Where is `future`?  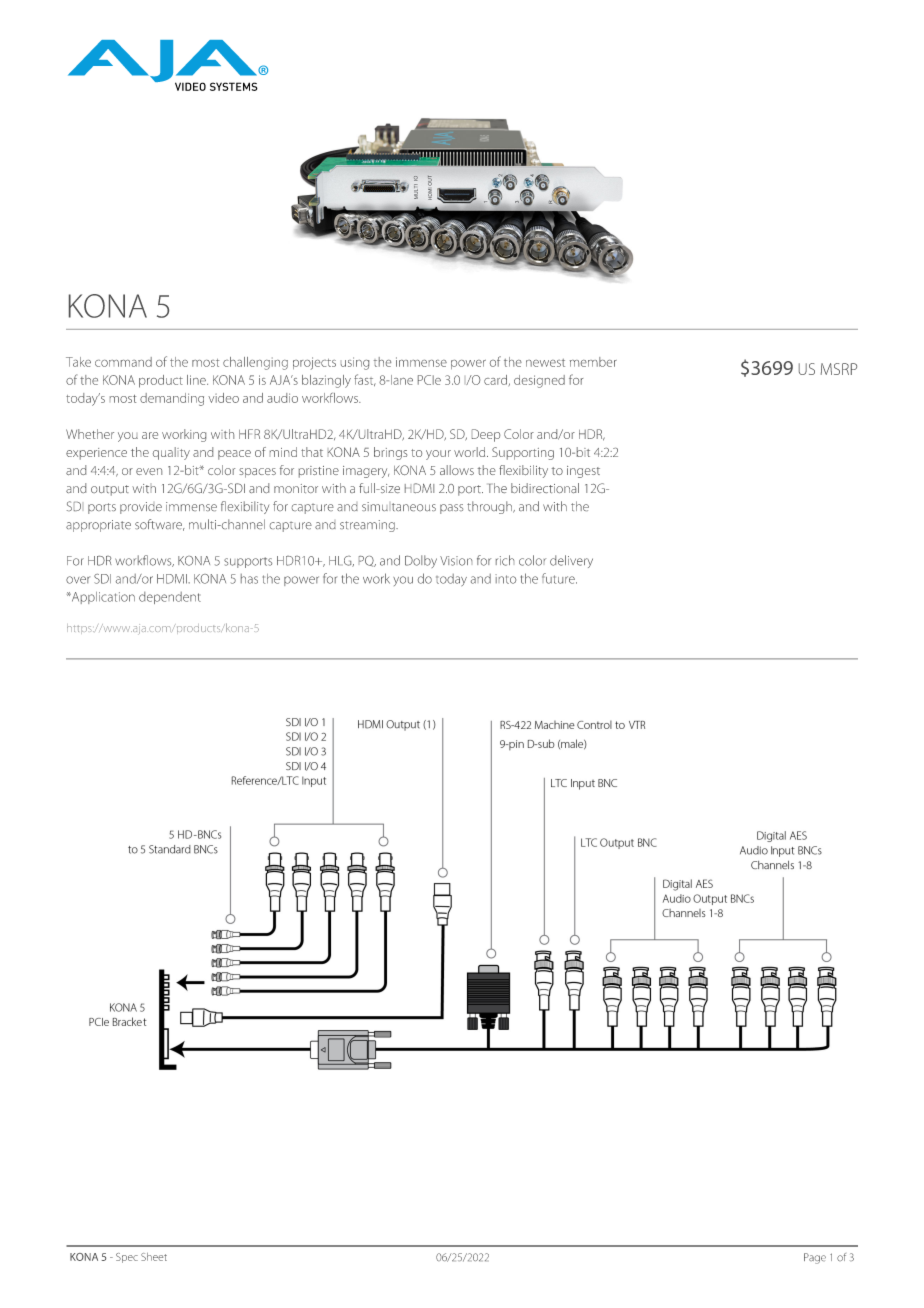 future is located at coordinates (559, 578).
